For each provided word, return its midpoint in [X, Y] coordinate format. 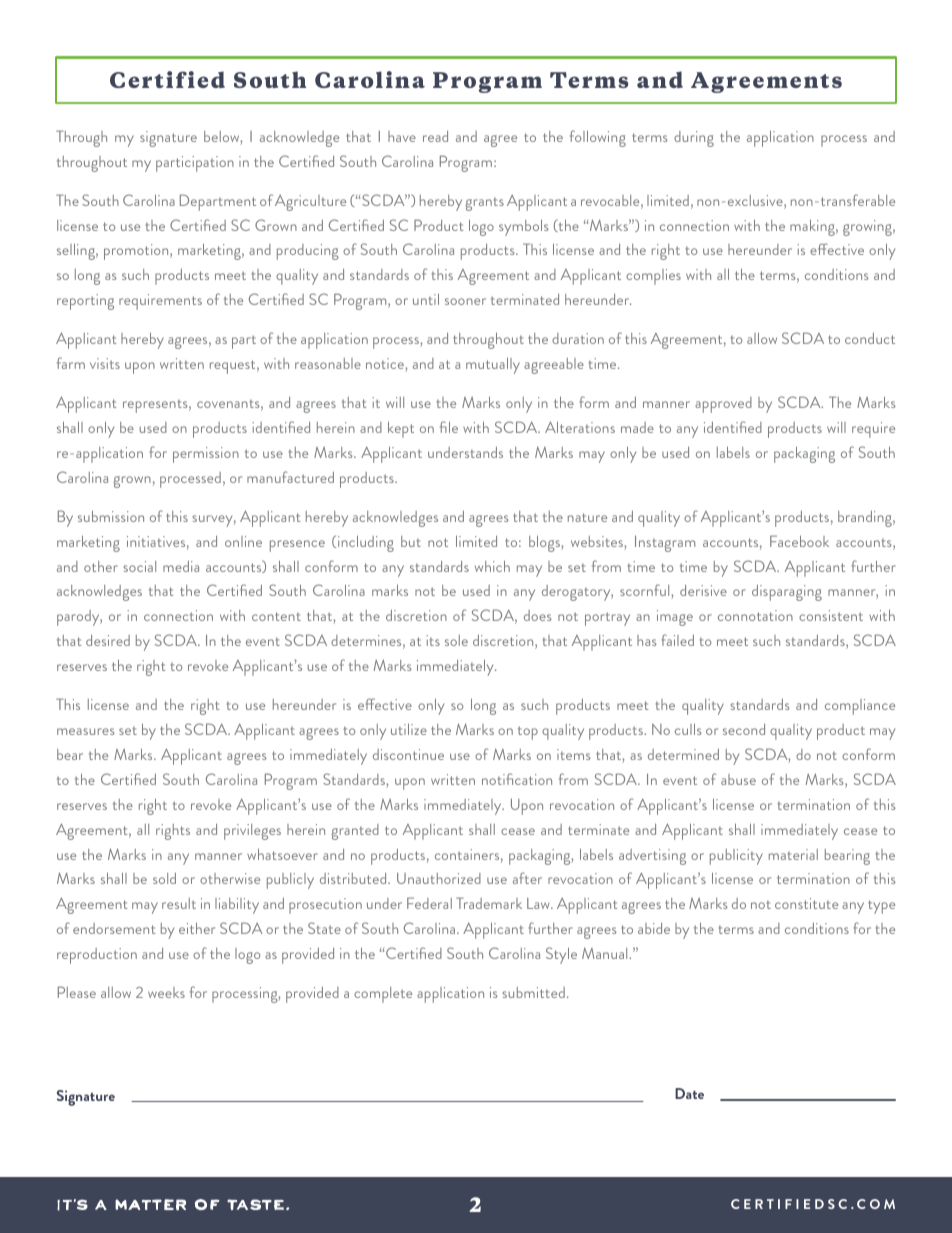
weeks [166, 992]
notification [517, 779]
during [694, 139]
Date [689, 1093]
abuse [738, 779]
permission [206, 455]
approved [723, 405]
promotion [137, 252]
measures [86, 731]
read [435, 136]
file [449, 427]
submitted [534, 992]
